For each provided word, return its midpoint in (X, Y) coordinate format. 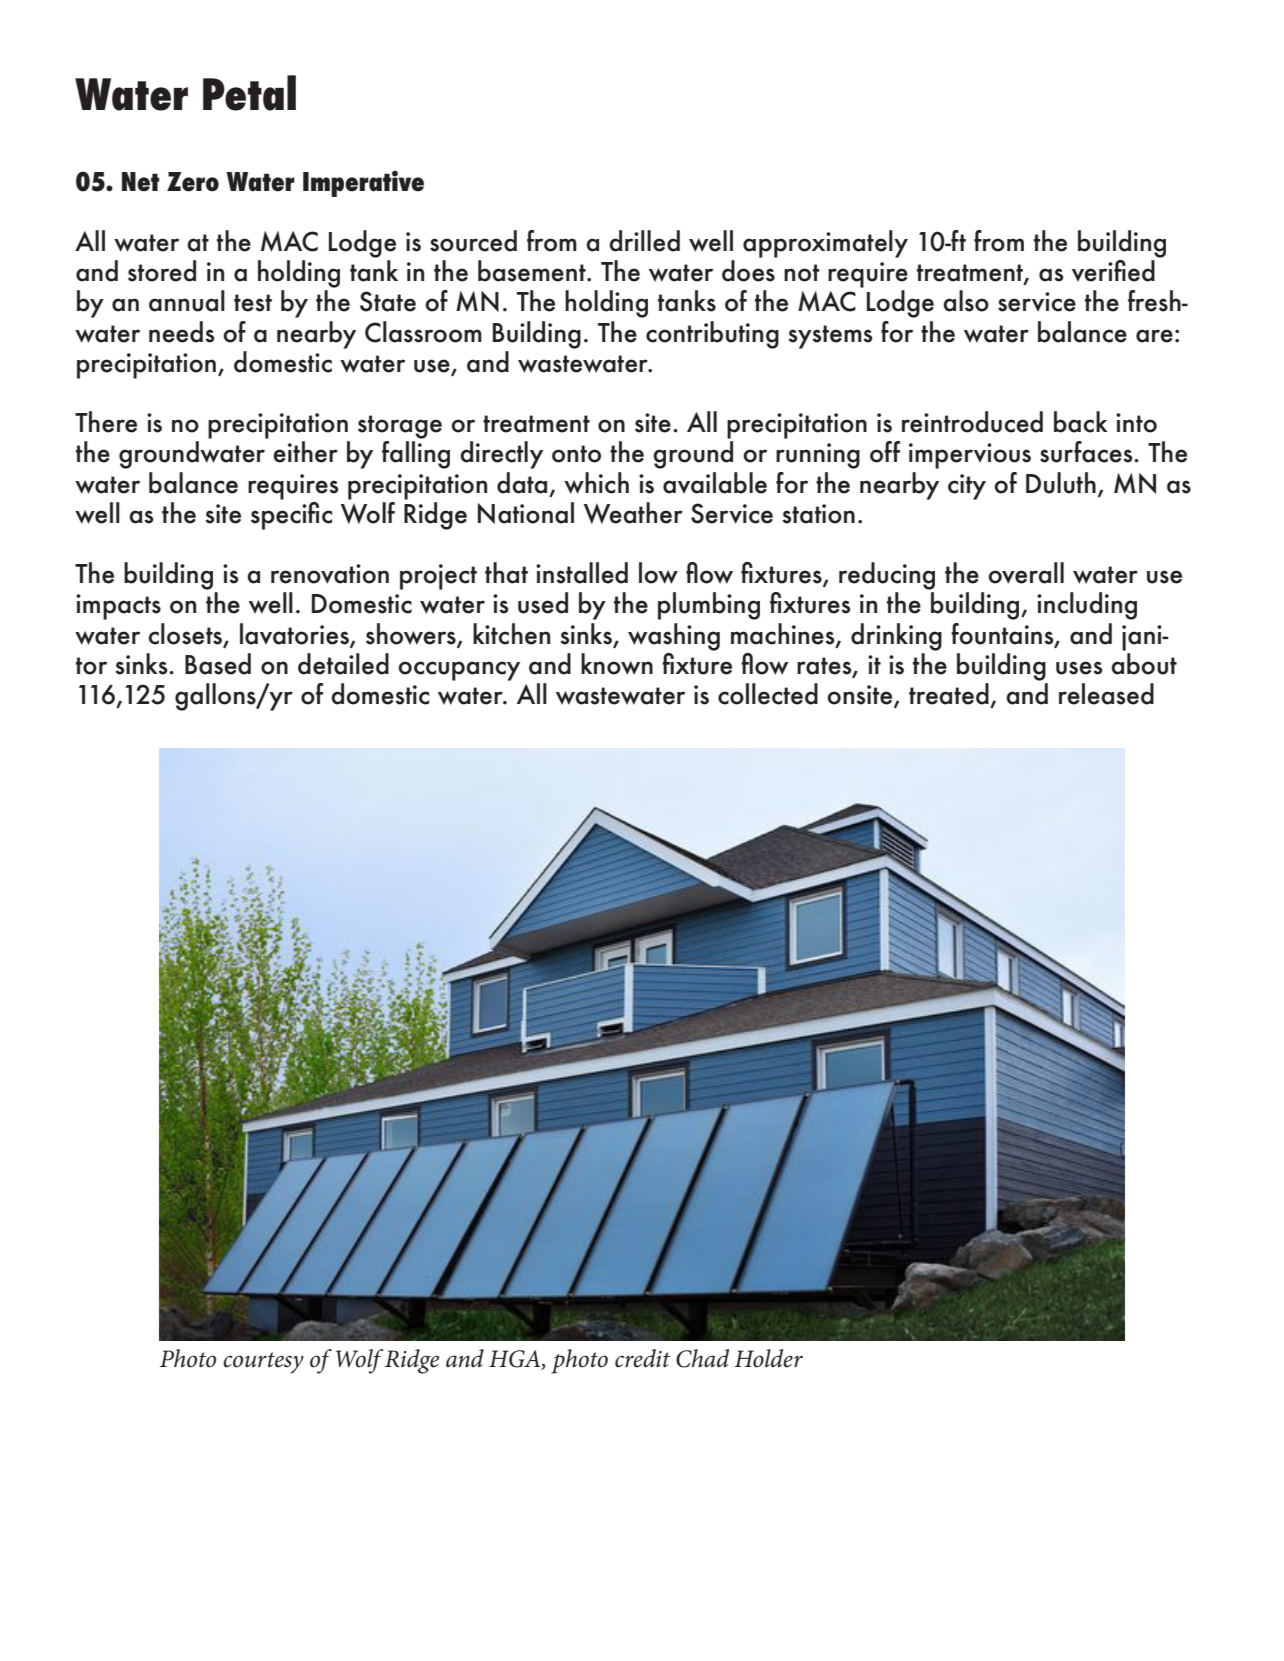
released (1106, 694)
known (617, 664)
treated (949, 694)
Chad (702, 1358)
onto (576, 454)
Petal (249, 93)
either (305, 452)
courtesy (263, 1363)
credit (642, 1358)
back (1081, 422)
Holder (768, 1358)
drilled (644, 241)
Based (218, 664)
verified (1113, 271)
